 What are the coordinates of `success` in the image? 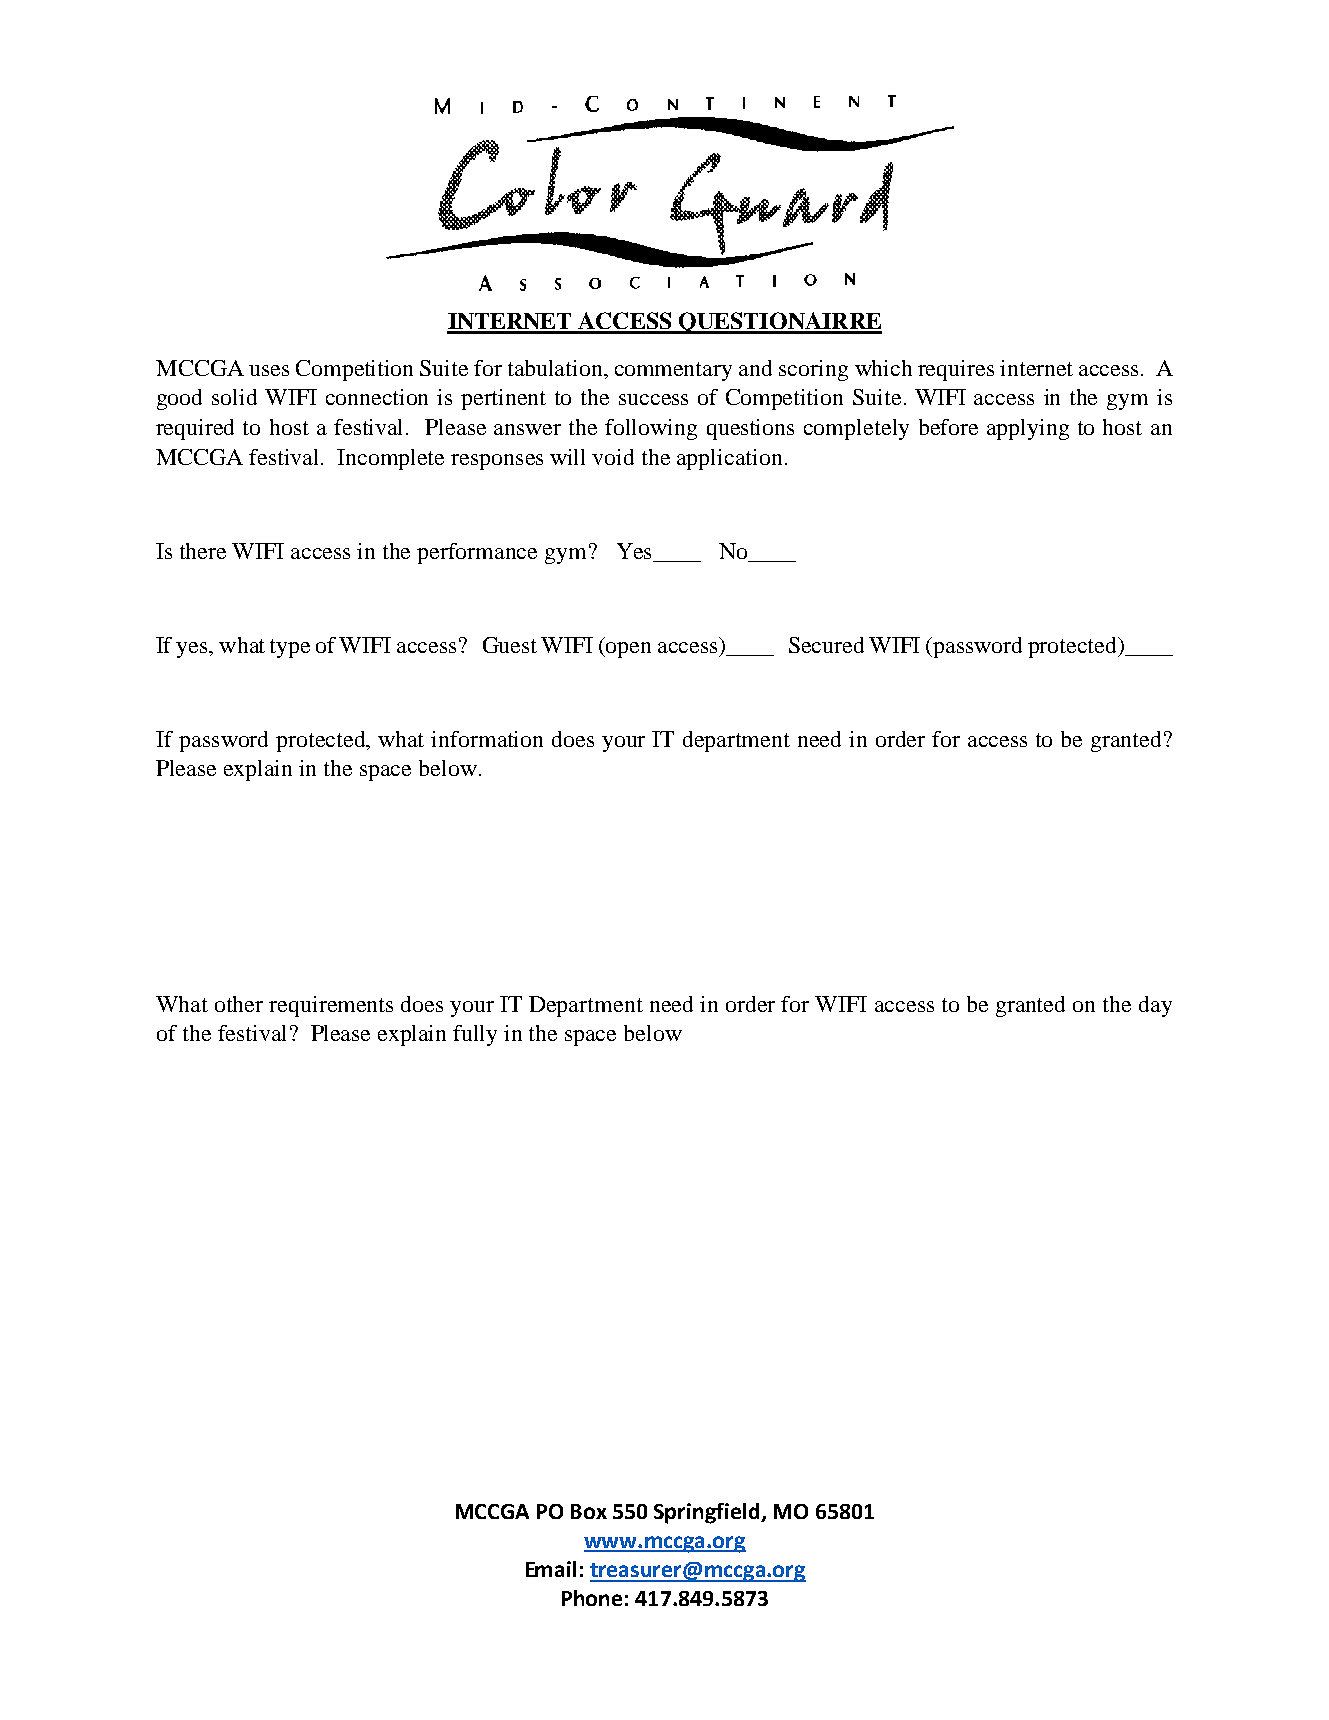 It's located at (653, 399).
